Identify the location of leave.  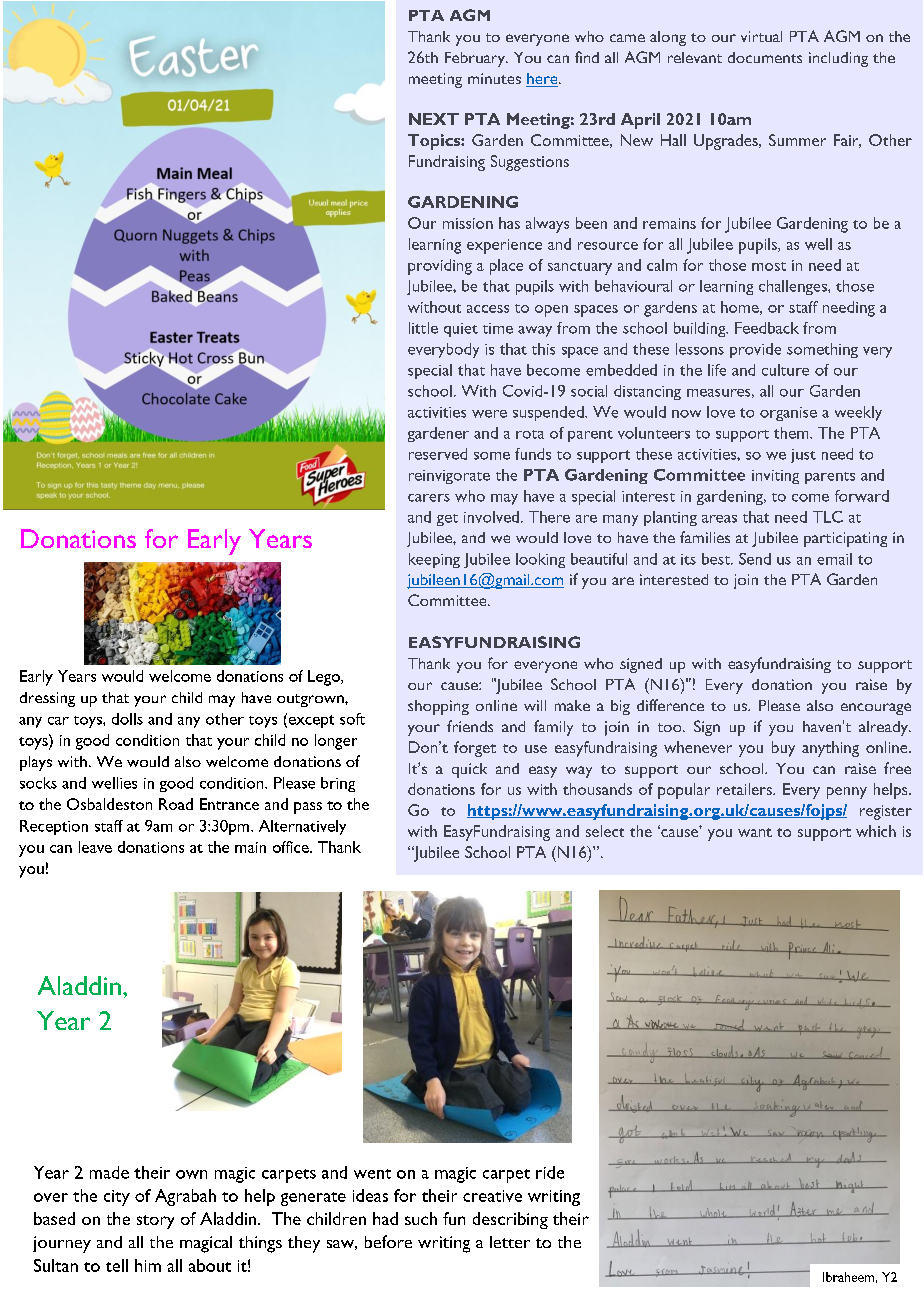
(95, 847).
